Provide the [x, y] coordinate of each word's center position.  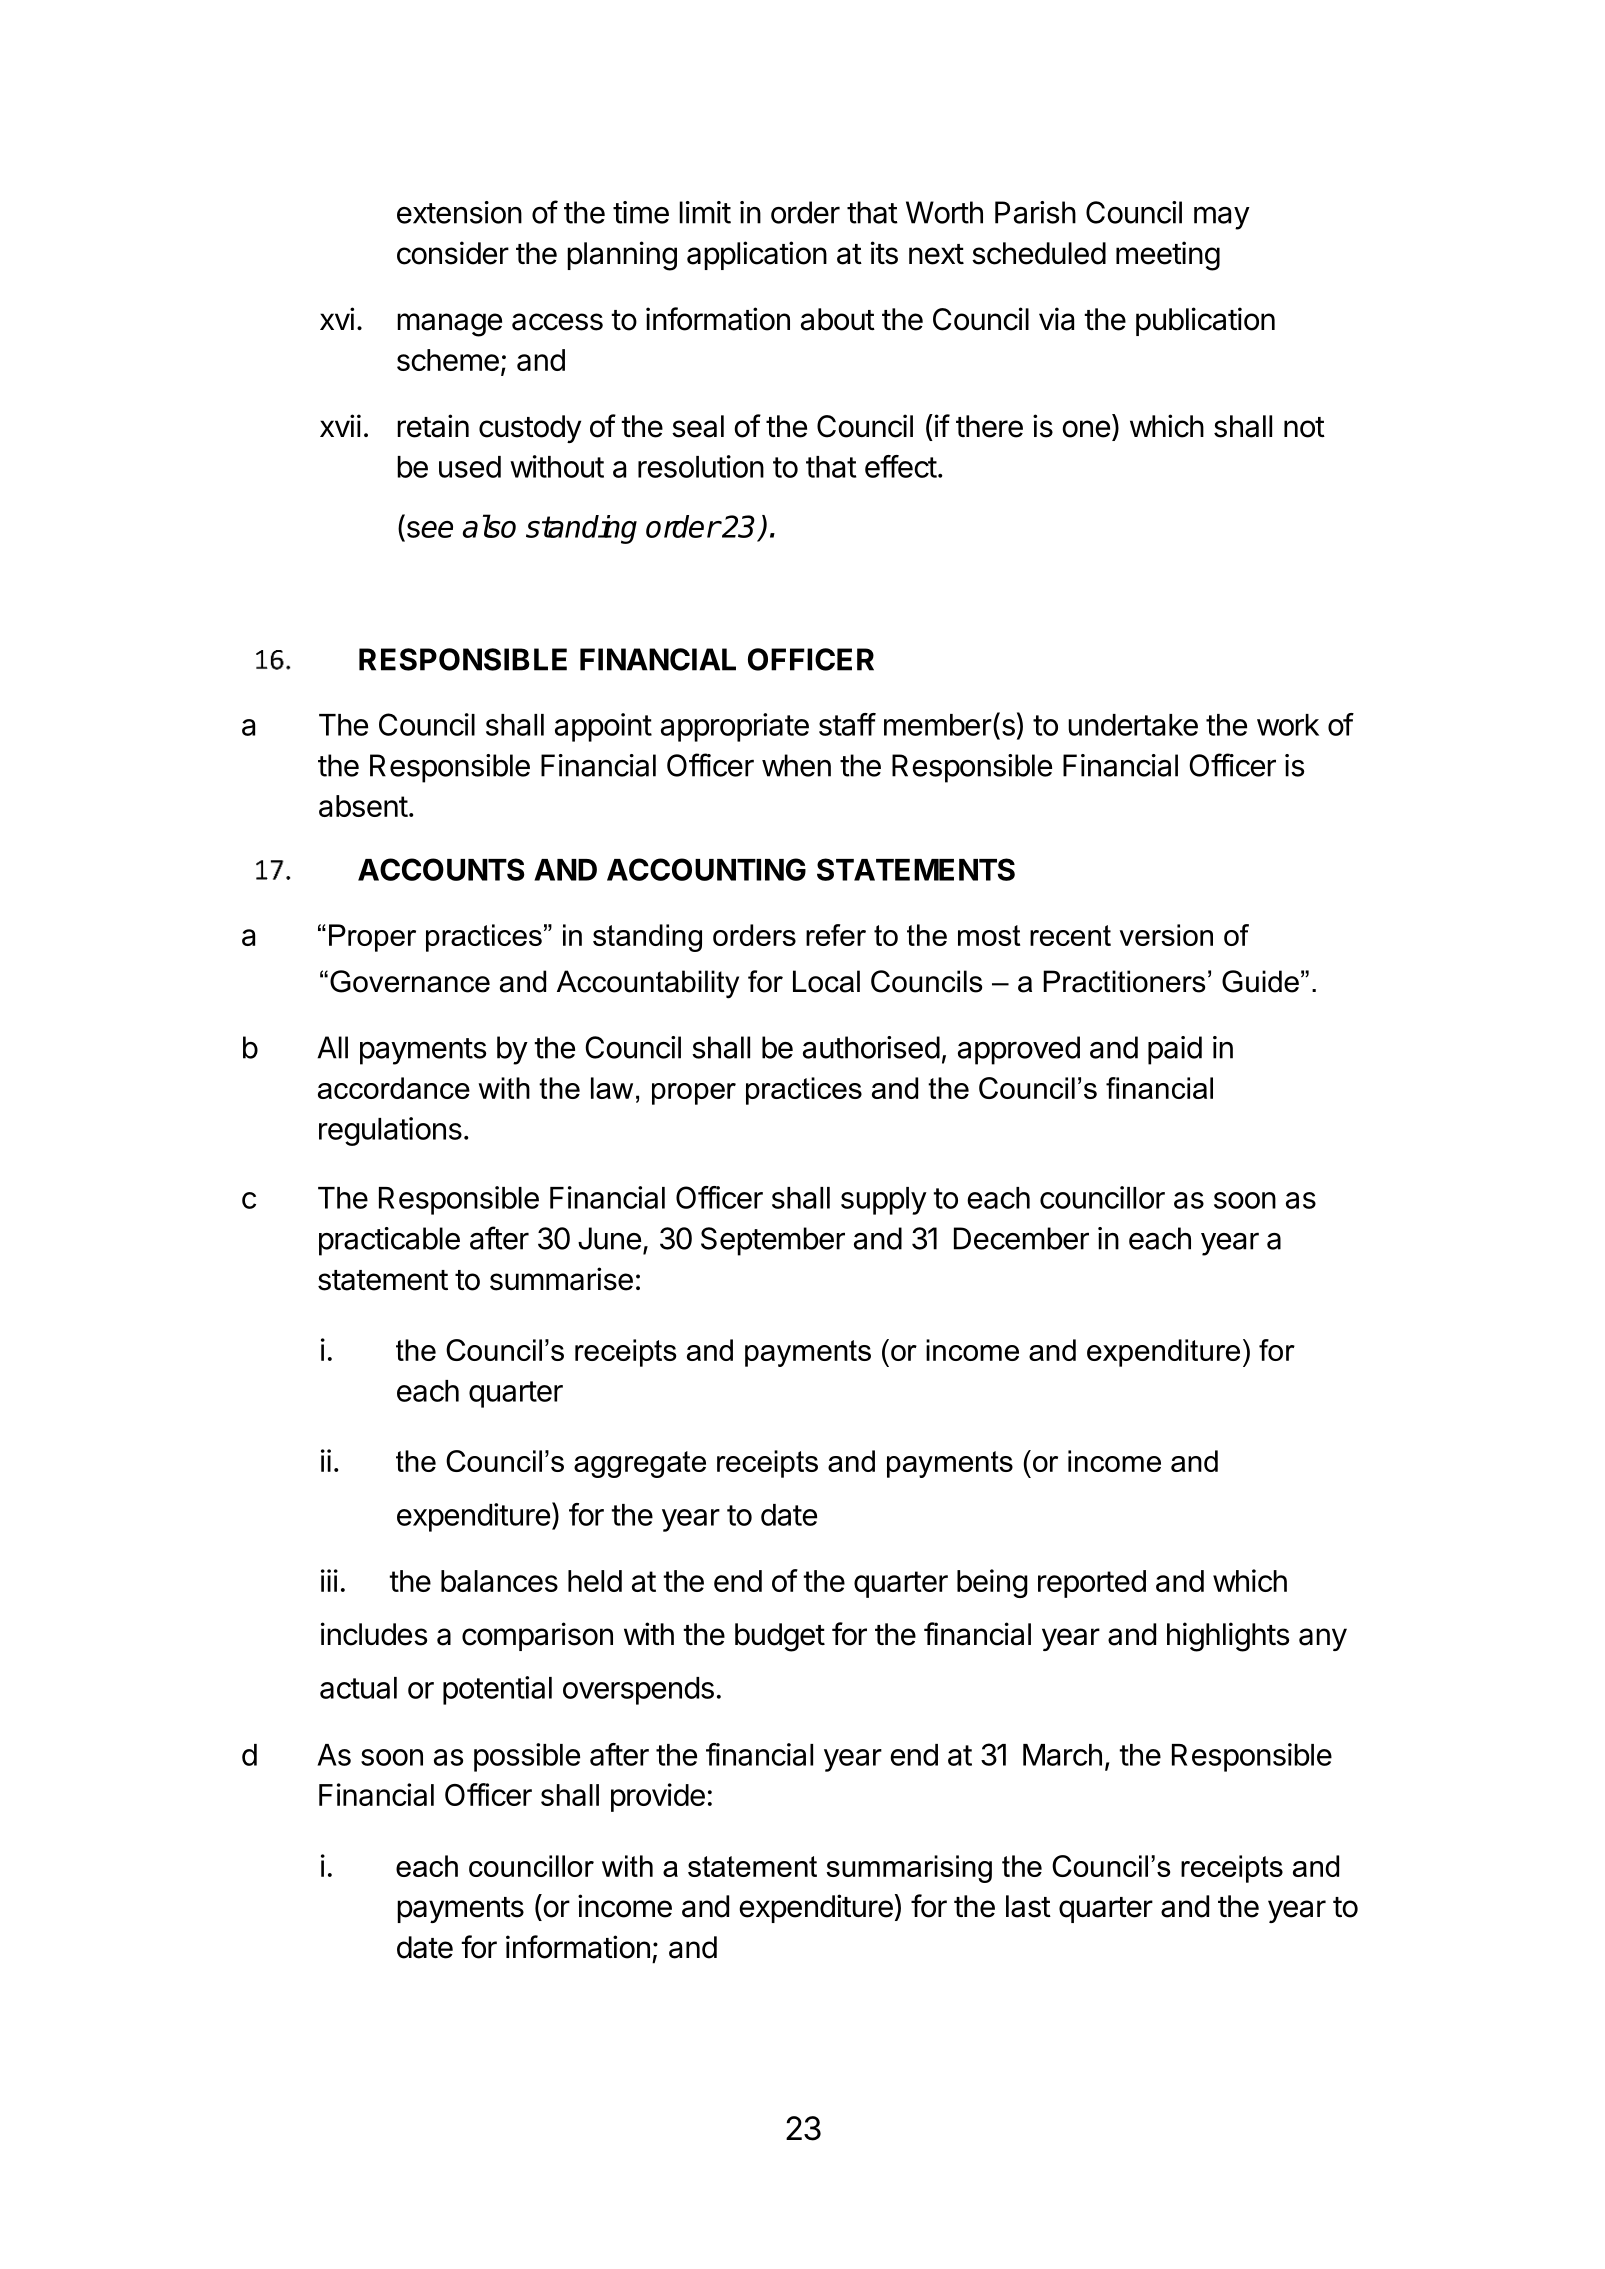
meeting [1168, 256]
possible [527, 1757]
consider [453, 253]
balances [499, 1581]
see [430, 529]
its [884, 253]
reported [1092, 1584]
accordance [394, 1088]
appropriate [735, 727]
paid [1175, 1050]
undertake [1133, 725]
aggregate [640, 1464]
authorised [871, 1047]
